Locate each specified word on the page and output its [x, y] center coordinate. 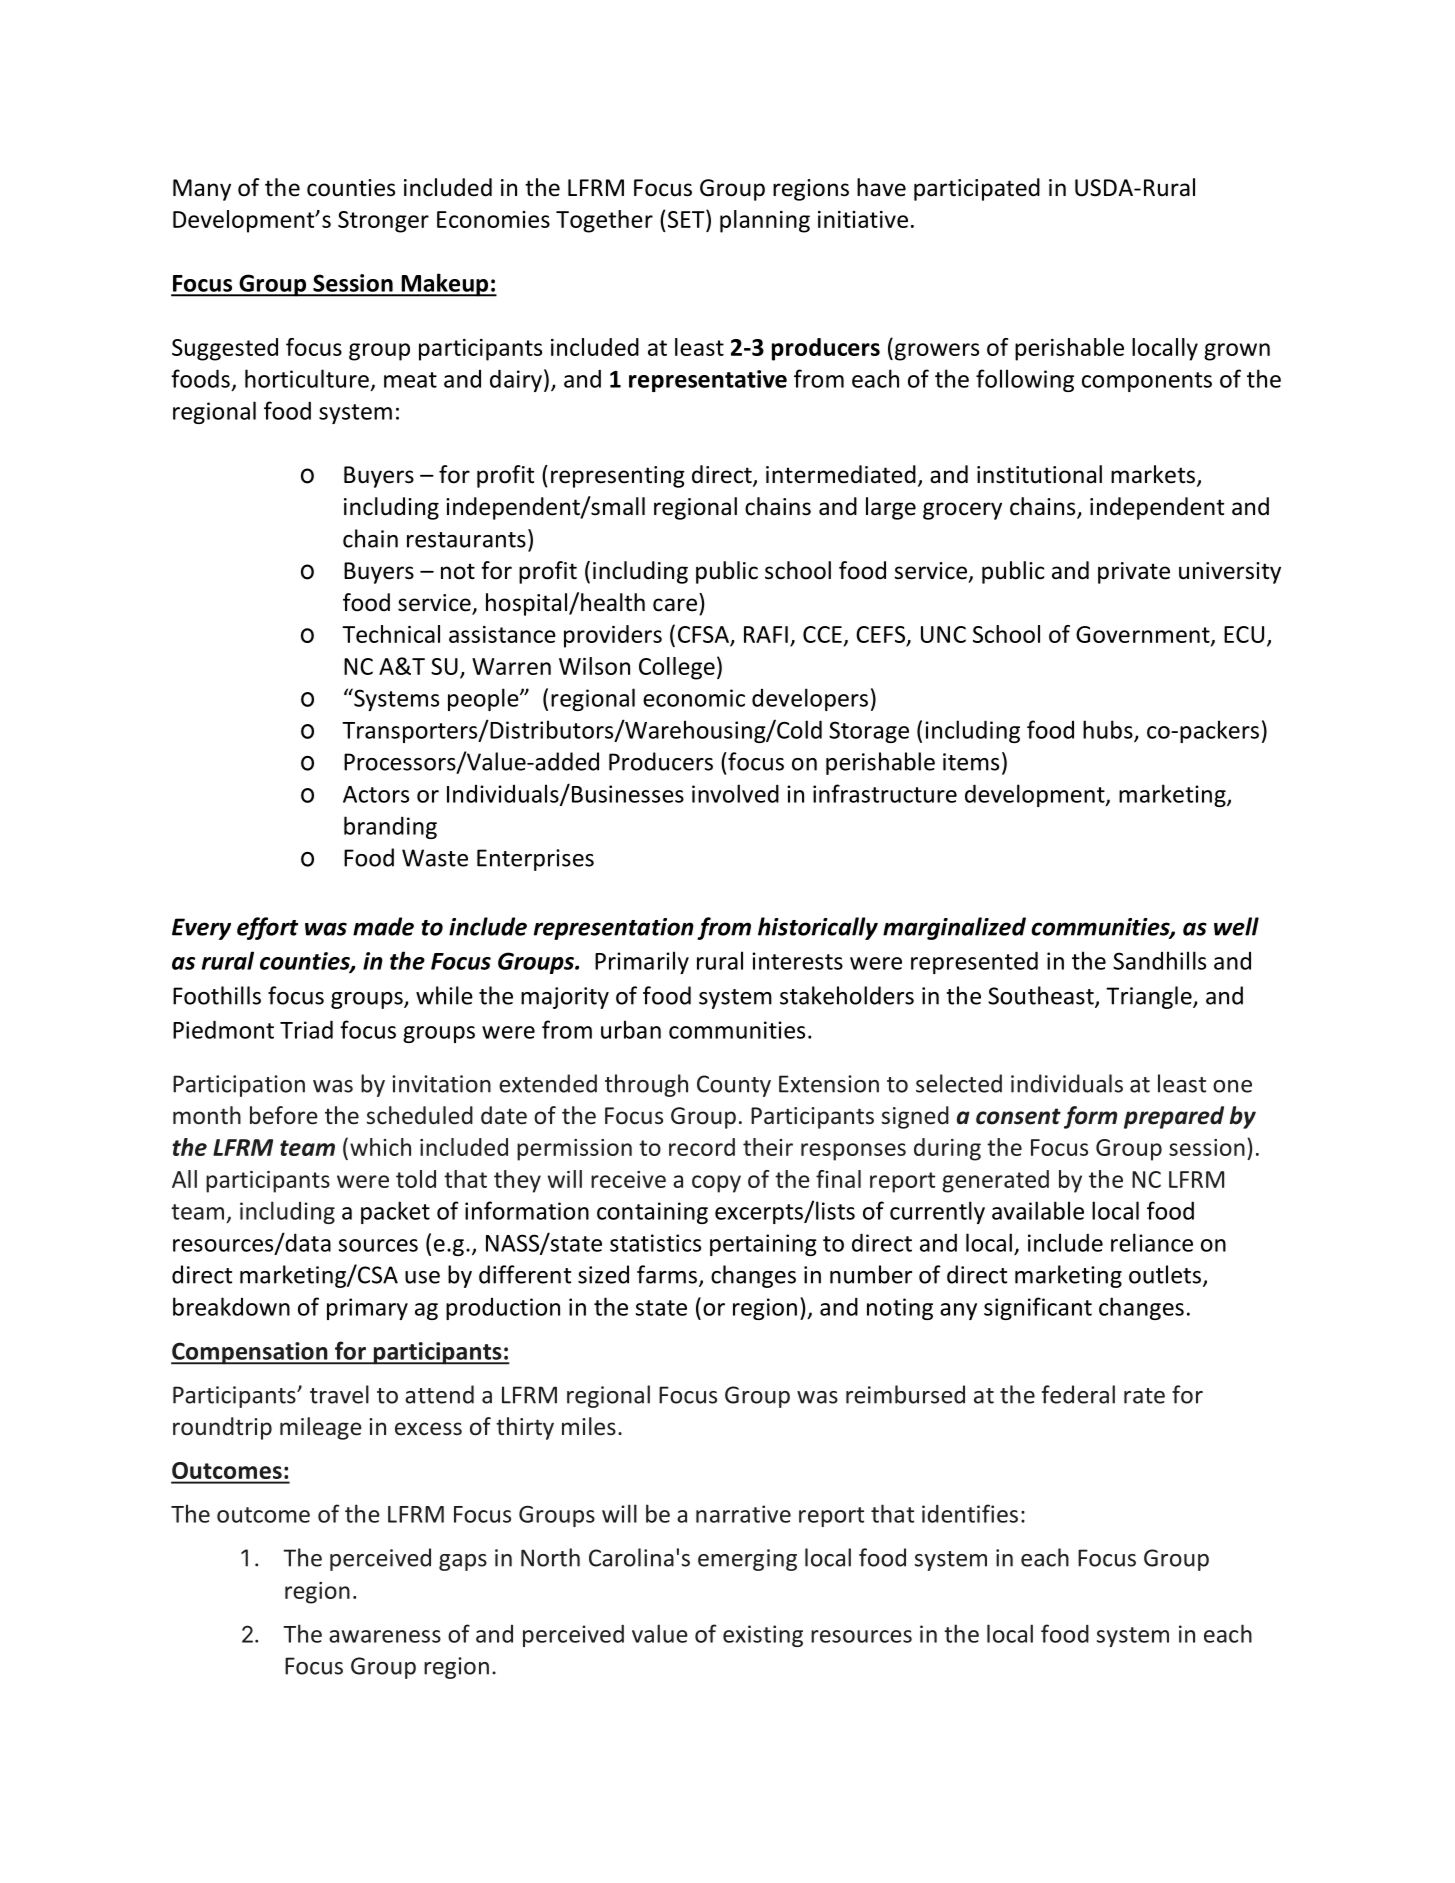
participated [977, 189]
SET [687, 218]
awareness [385, 1636]
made [383, 926]
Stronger [383, 222]
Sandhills [1159, 960]
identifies [970, 1513]
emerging [747, 1560]
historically [818, 928]
